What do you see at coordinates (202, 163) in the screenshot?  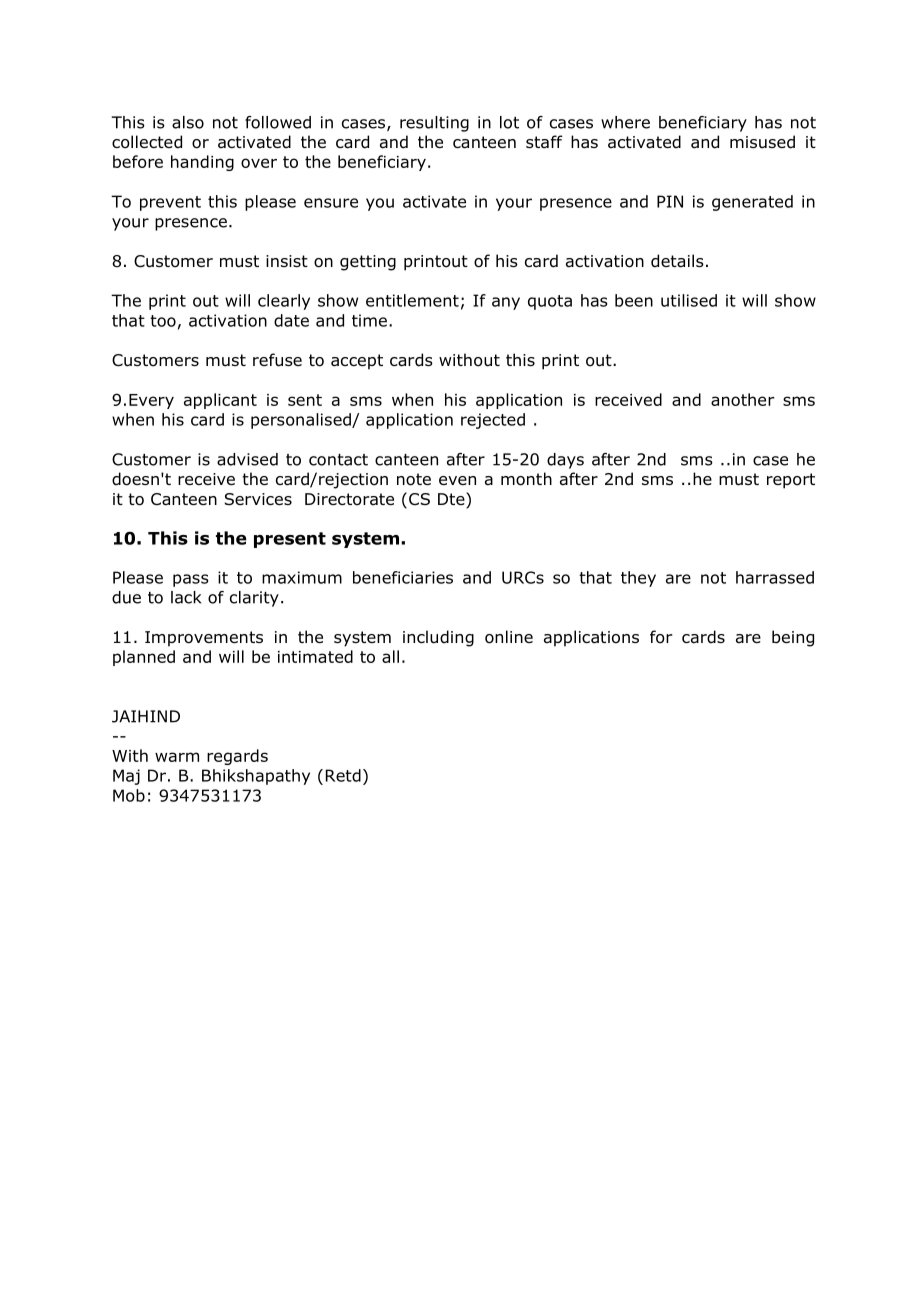 I see `handing` at bounding box center [202, 163].
